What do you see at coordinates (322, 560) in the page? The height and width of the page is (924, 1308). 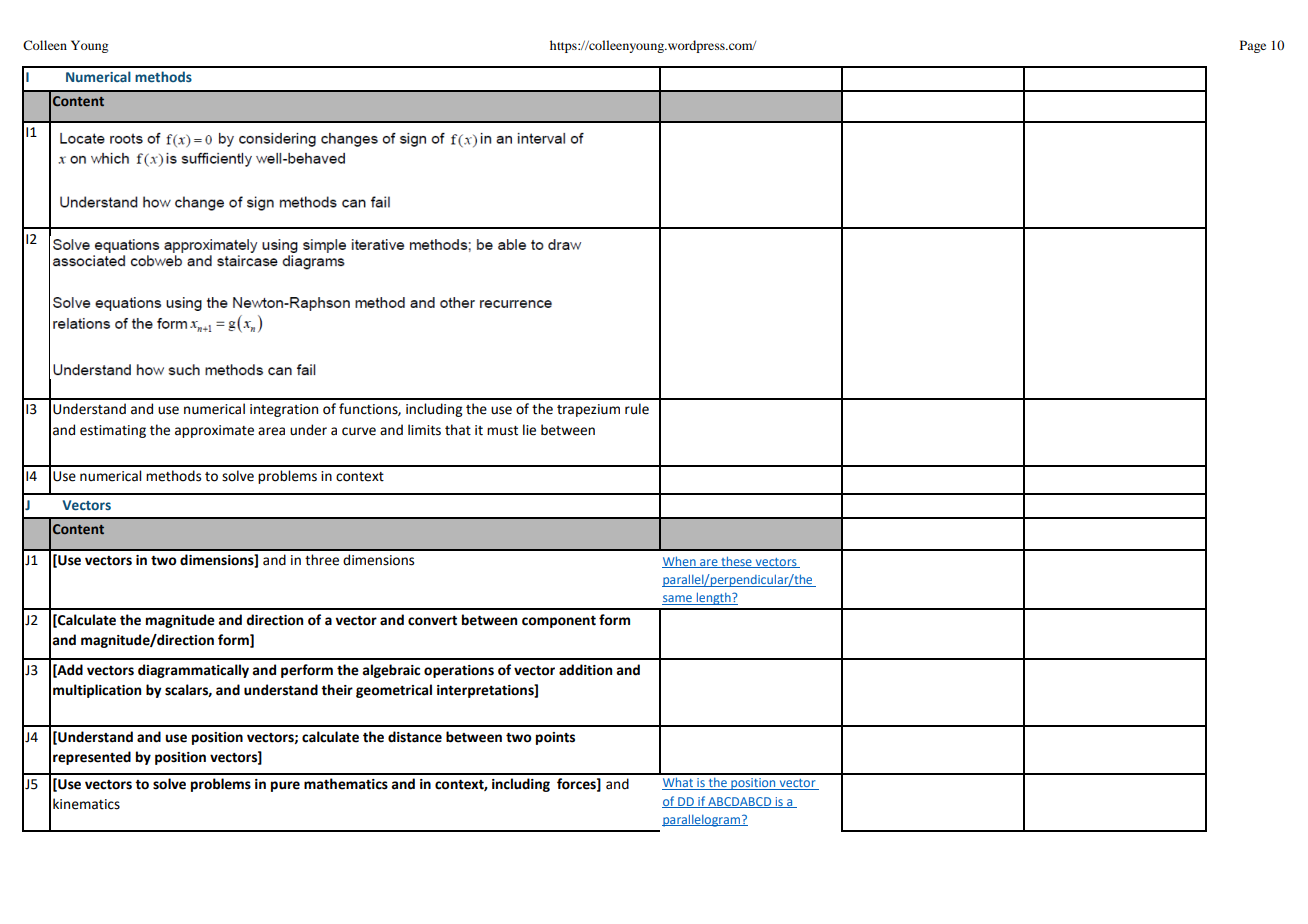 I see `three` at bounding box center [322, 560].
